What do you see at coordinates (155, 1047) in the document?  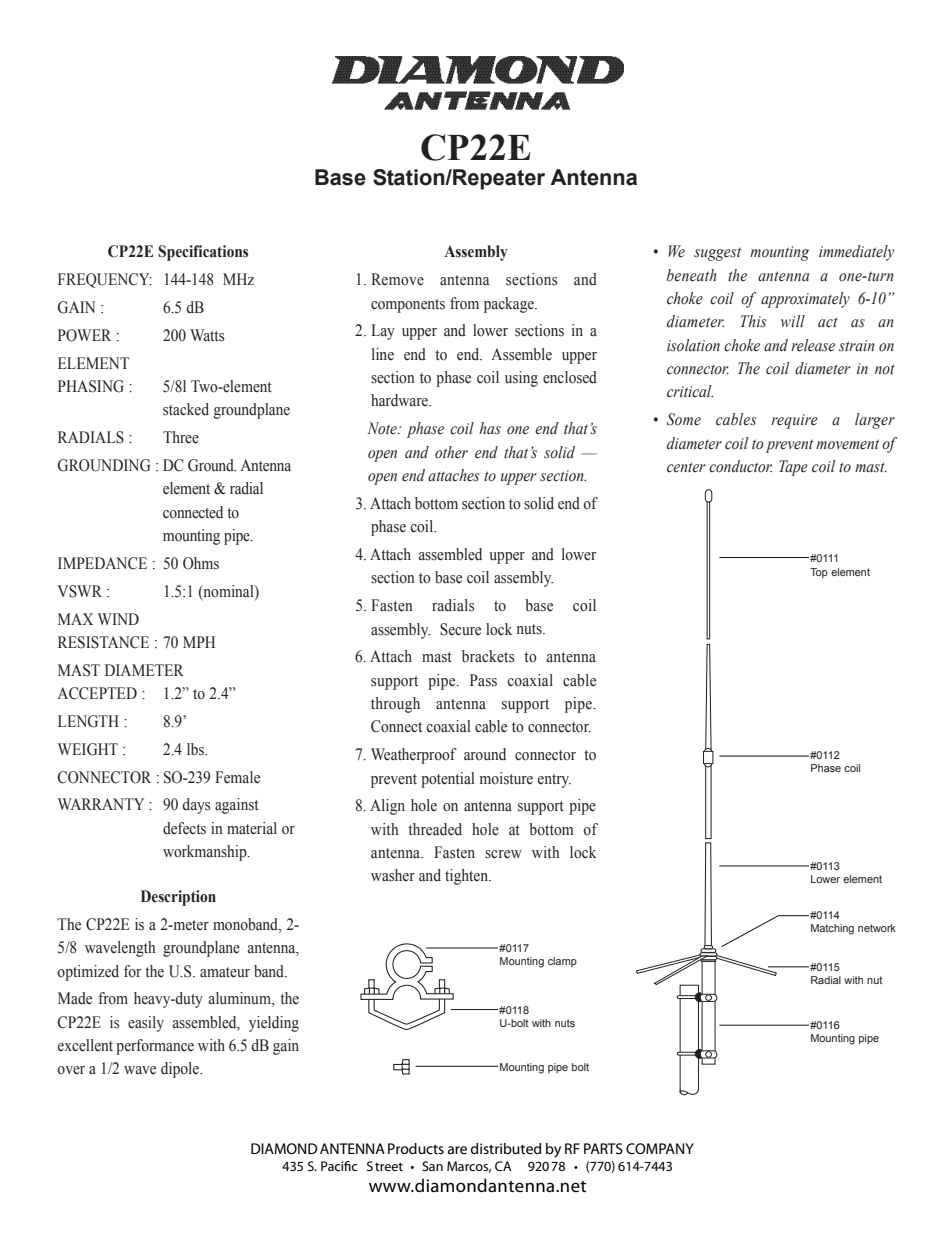 I see `performance` at bounding box center [155, 1047].
